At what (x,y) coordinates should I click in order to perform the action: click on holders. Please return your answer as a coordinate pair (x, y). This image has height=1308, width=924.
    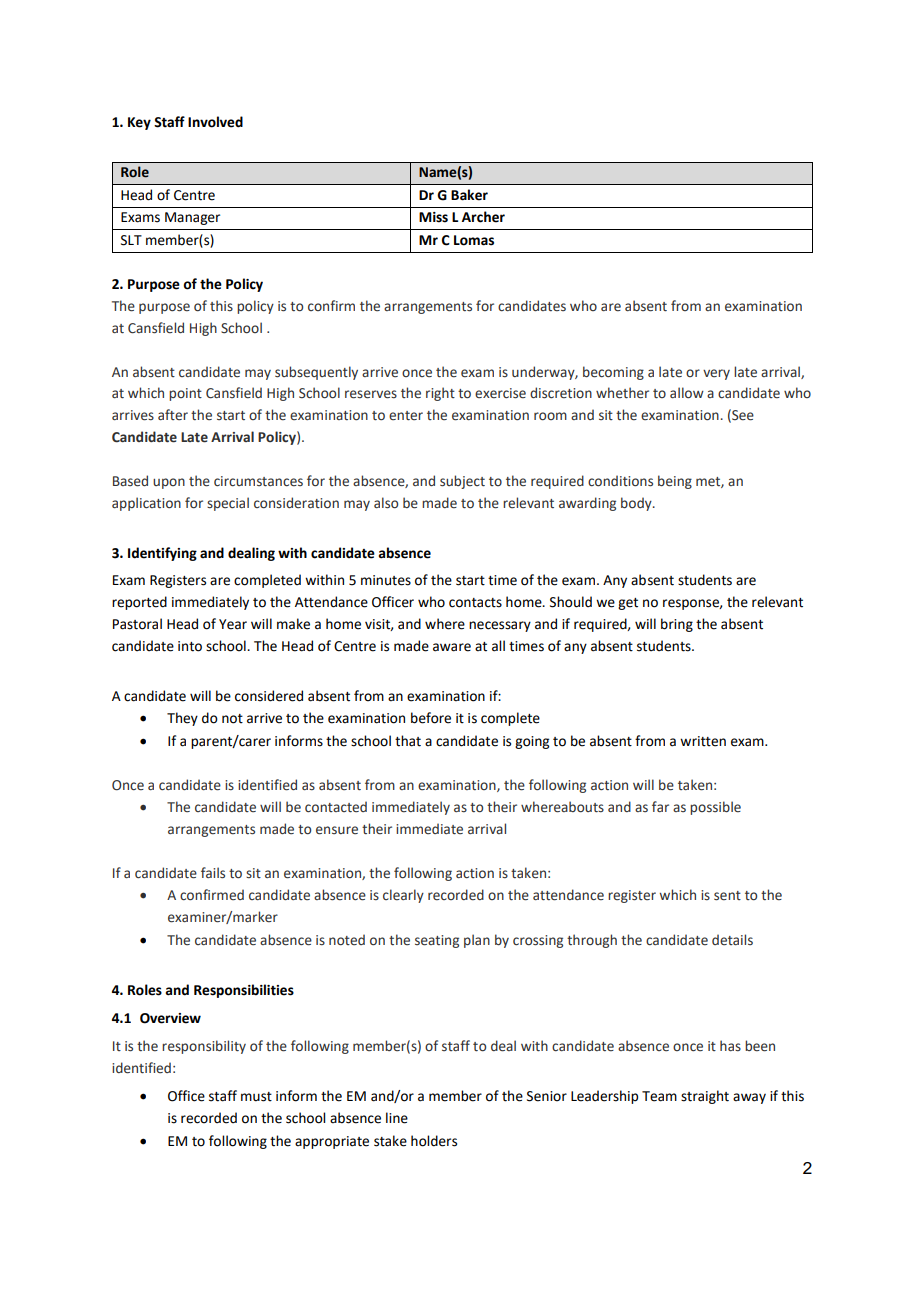
    Looking at the image, I should click on (434, 1141).
